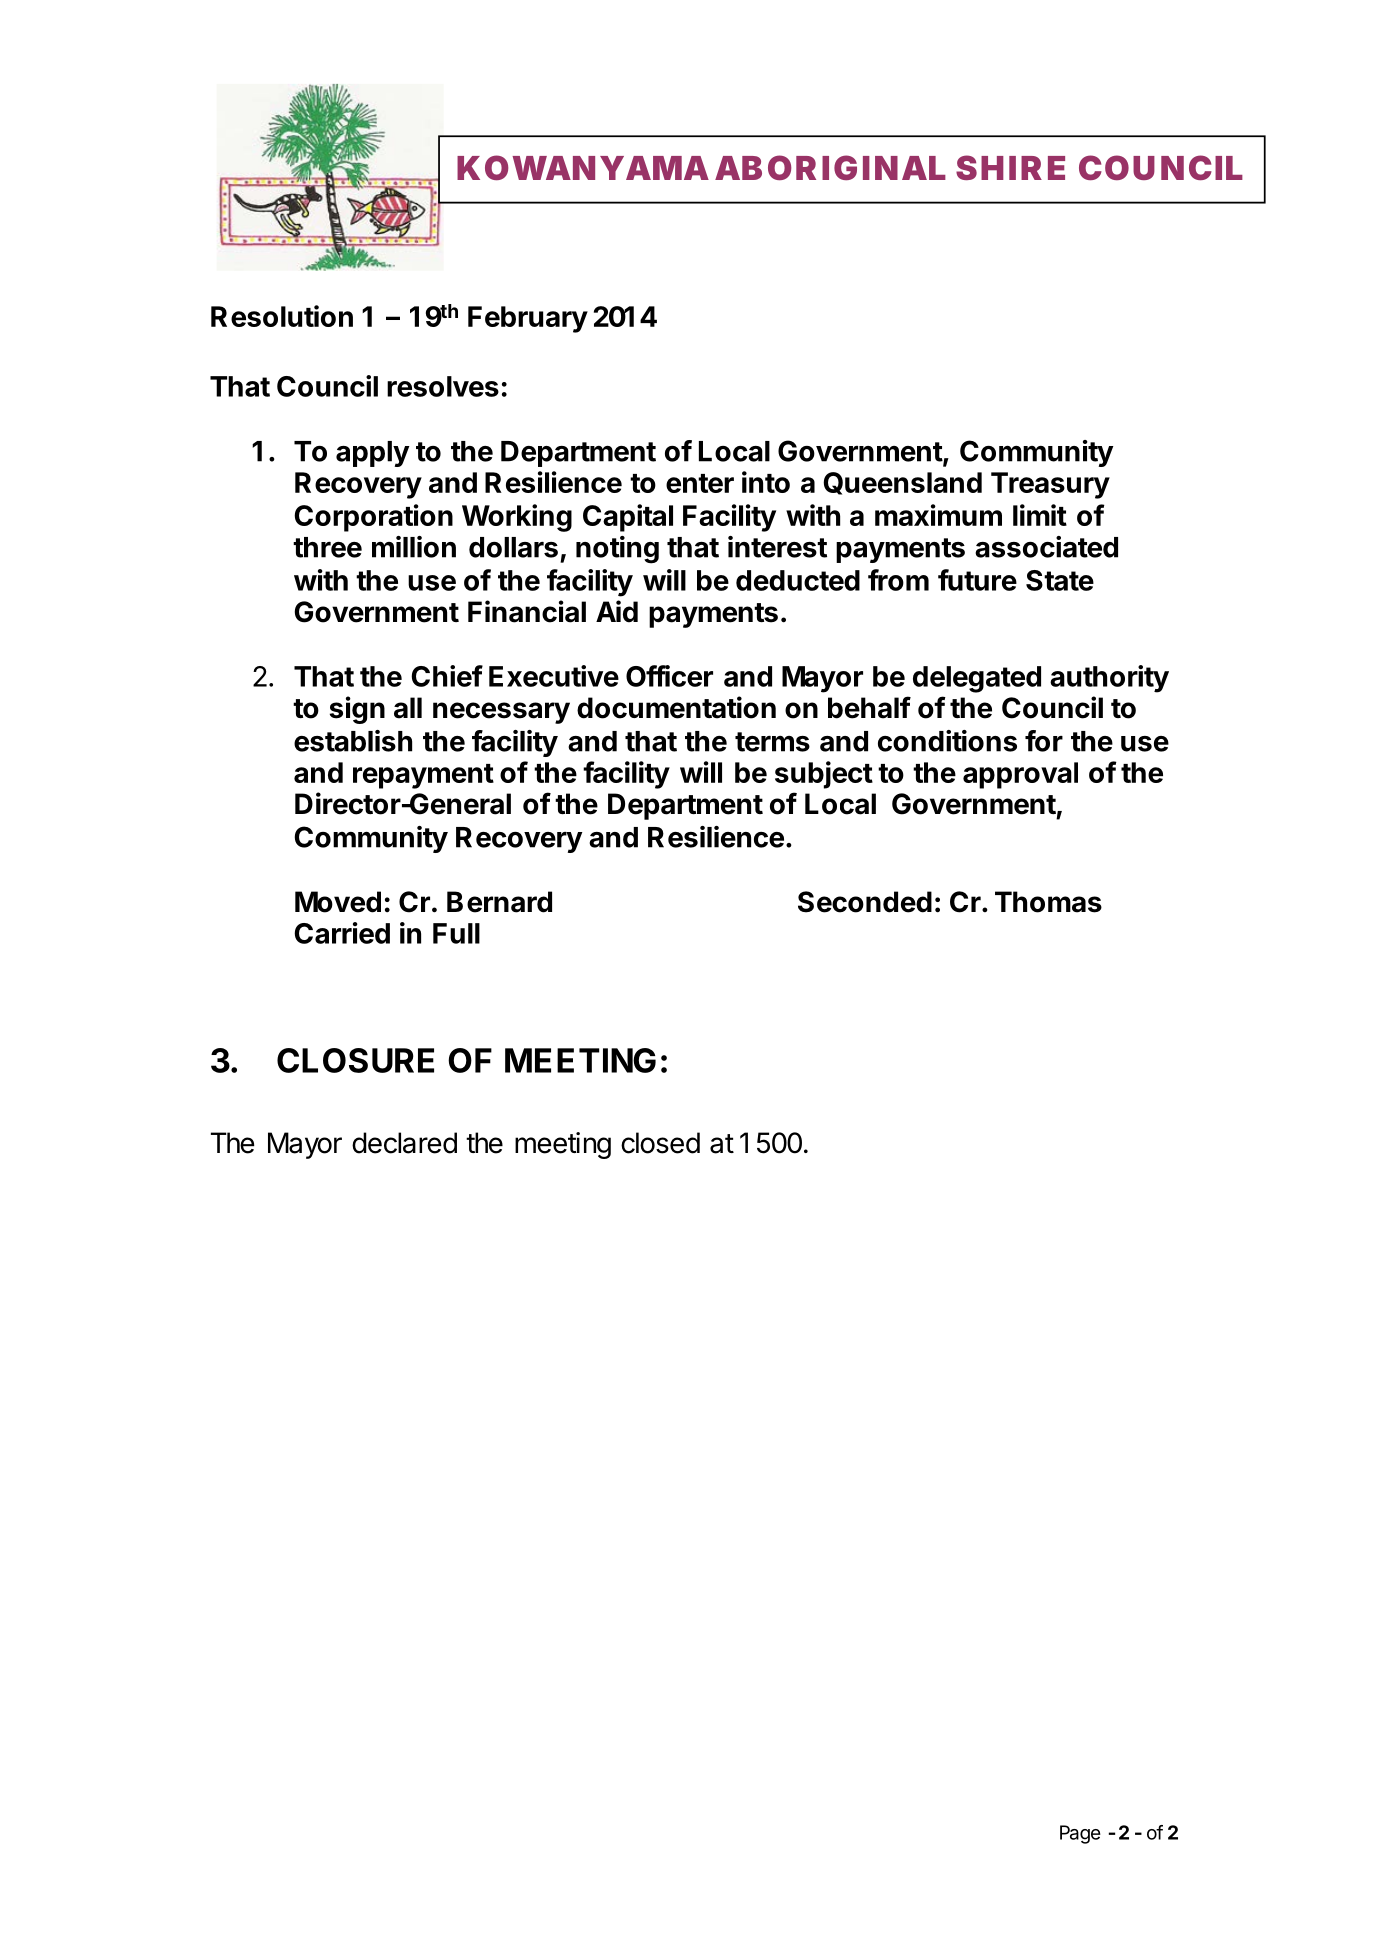 The height and width of the screenshot is (1960, 1387). I want to click on Page, so click(1080, 1834).
